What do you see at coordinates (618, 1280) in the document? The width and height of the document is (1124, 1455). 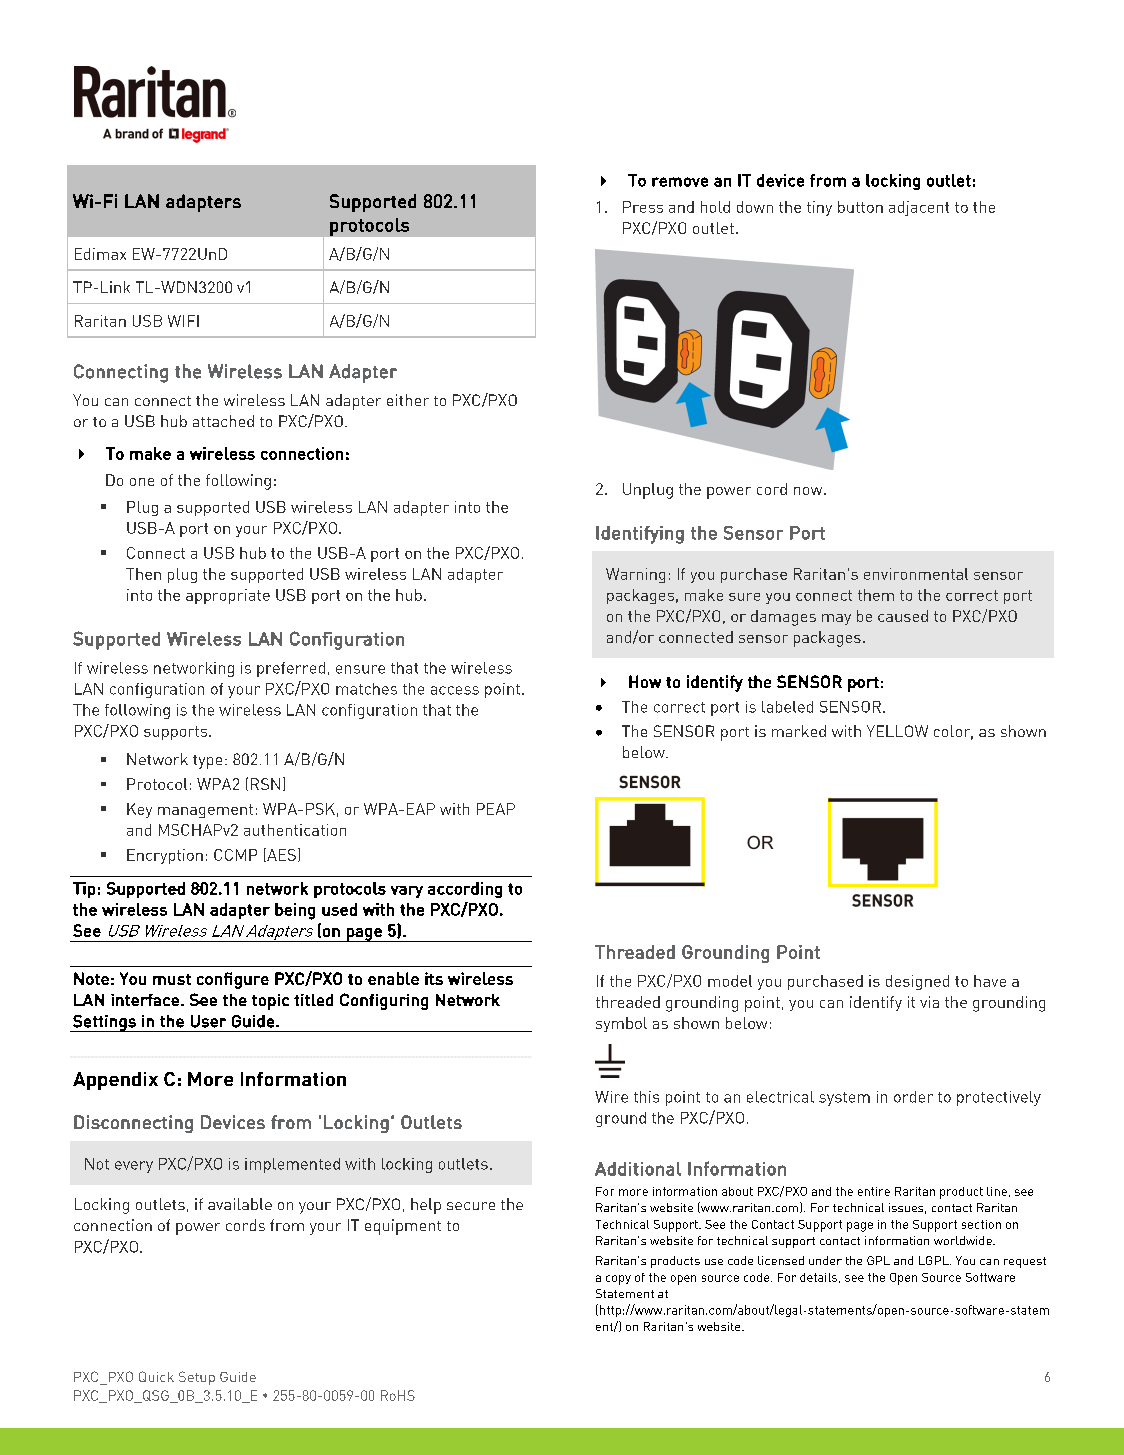 I see `copy` at bounding box center [618, 1280].
